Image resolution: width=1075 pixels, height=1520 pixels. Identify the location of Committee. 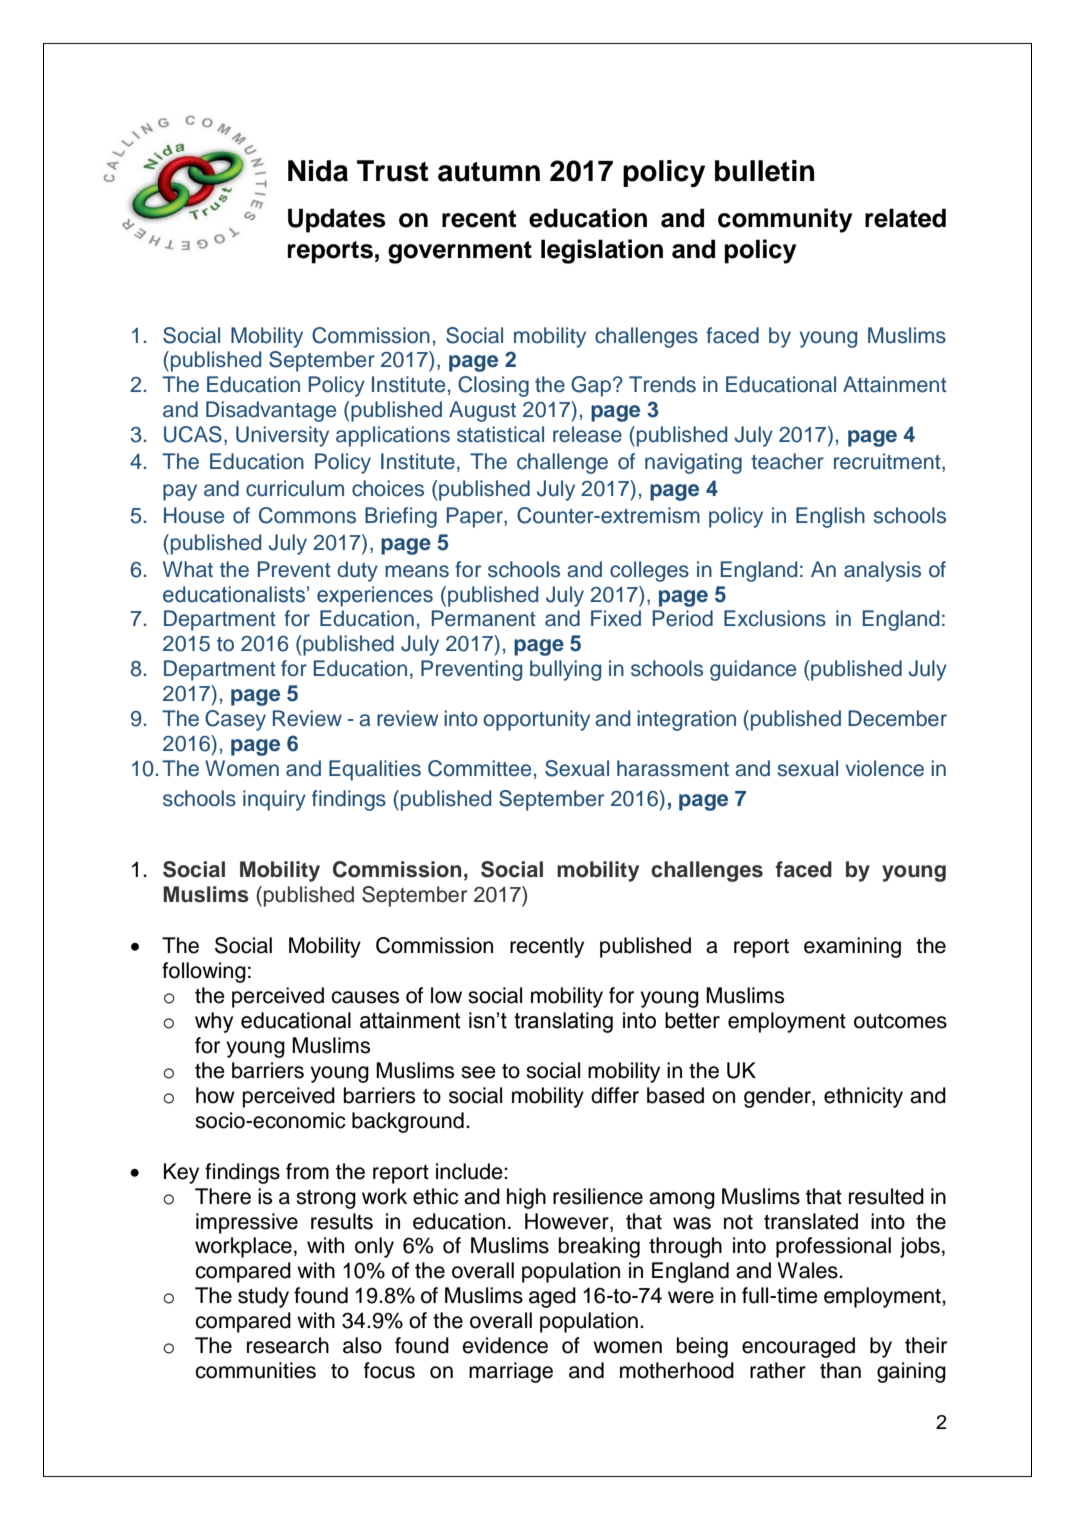
(479, 768).
